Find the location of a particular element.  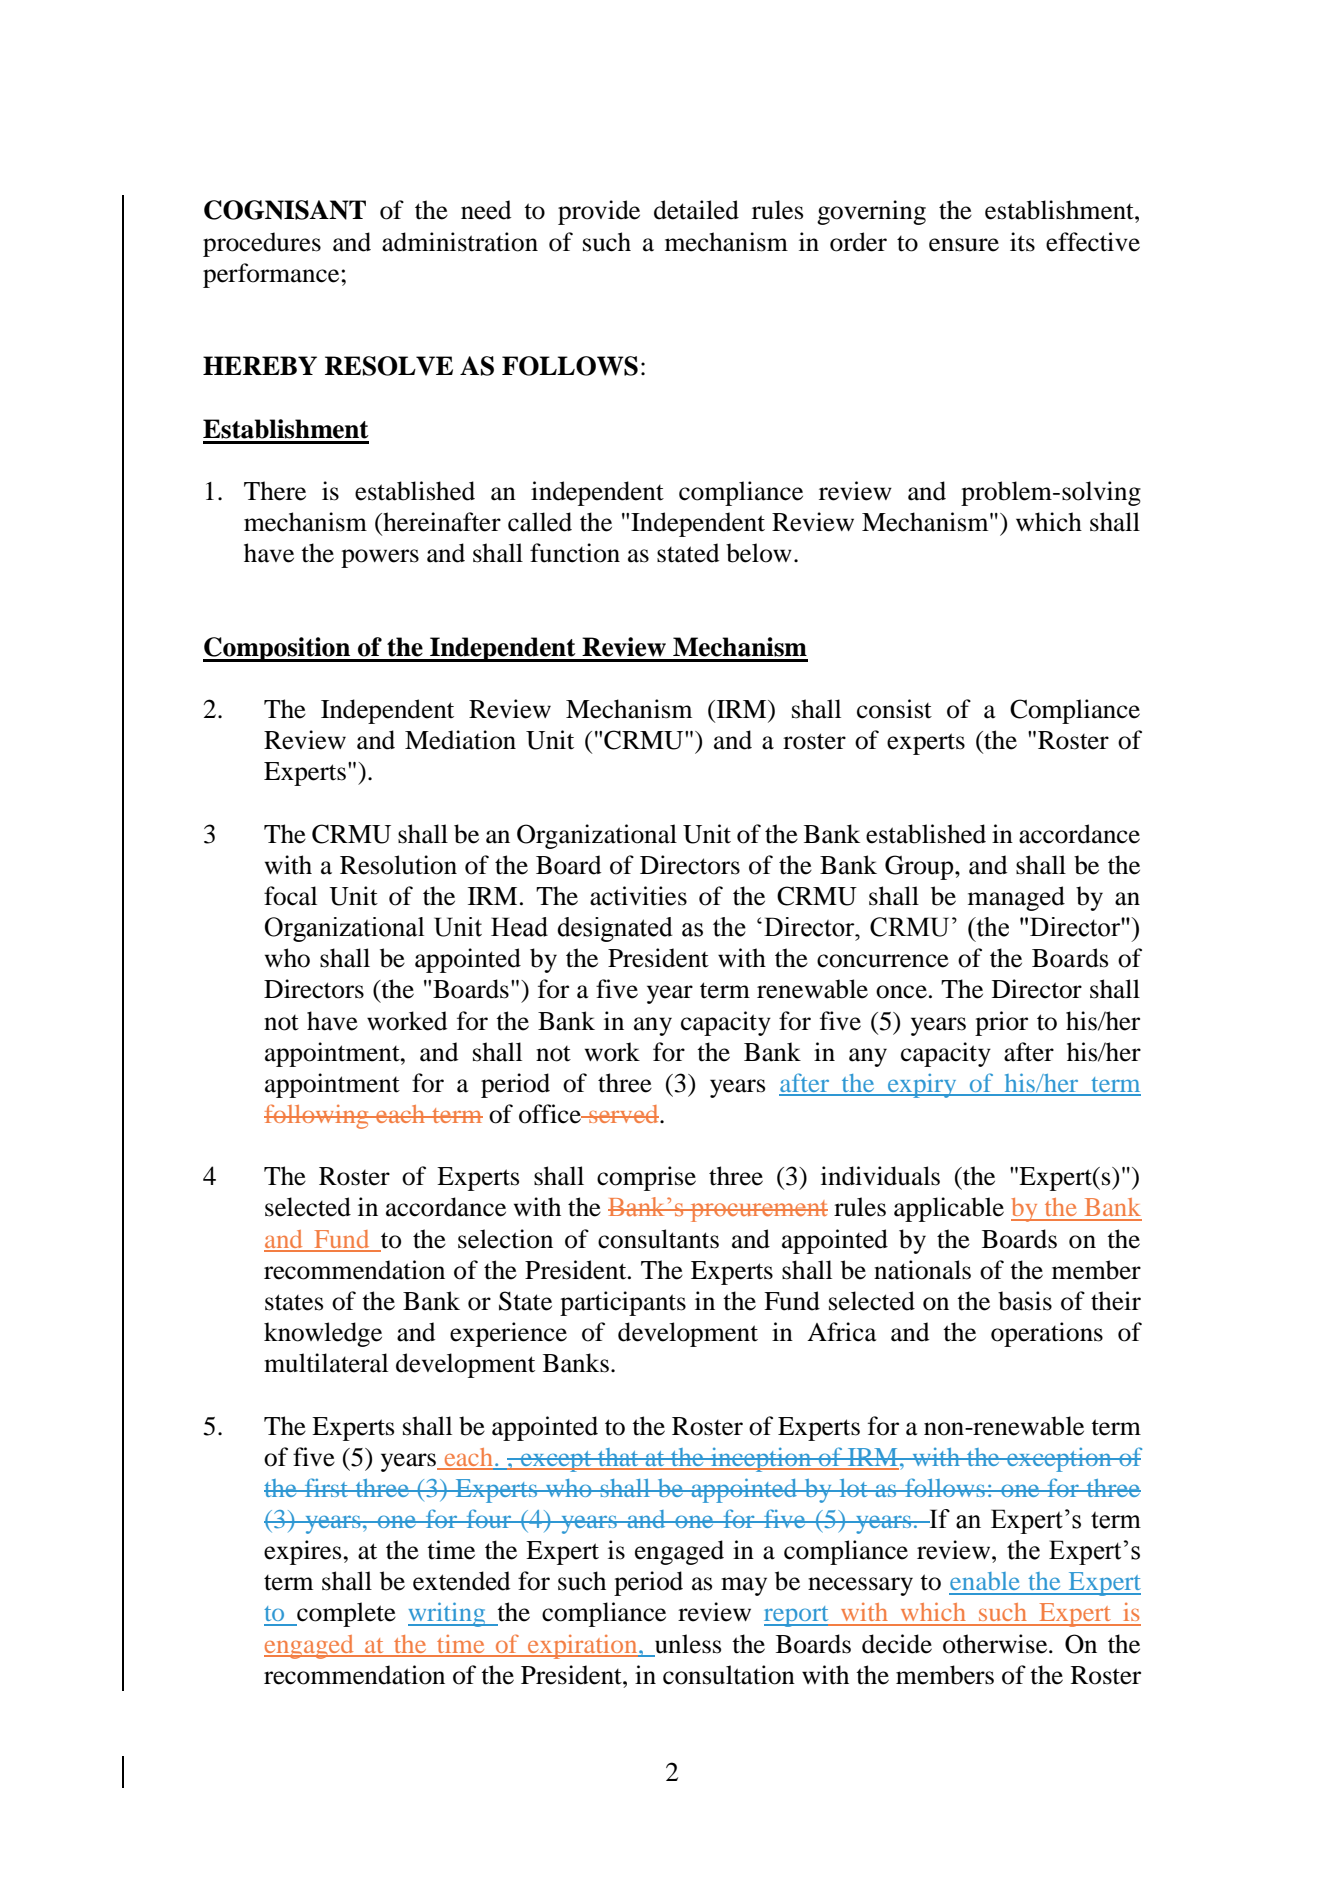

its is located at coordinates (1022, 242).
